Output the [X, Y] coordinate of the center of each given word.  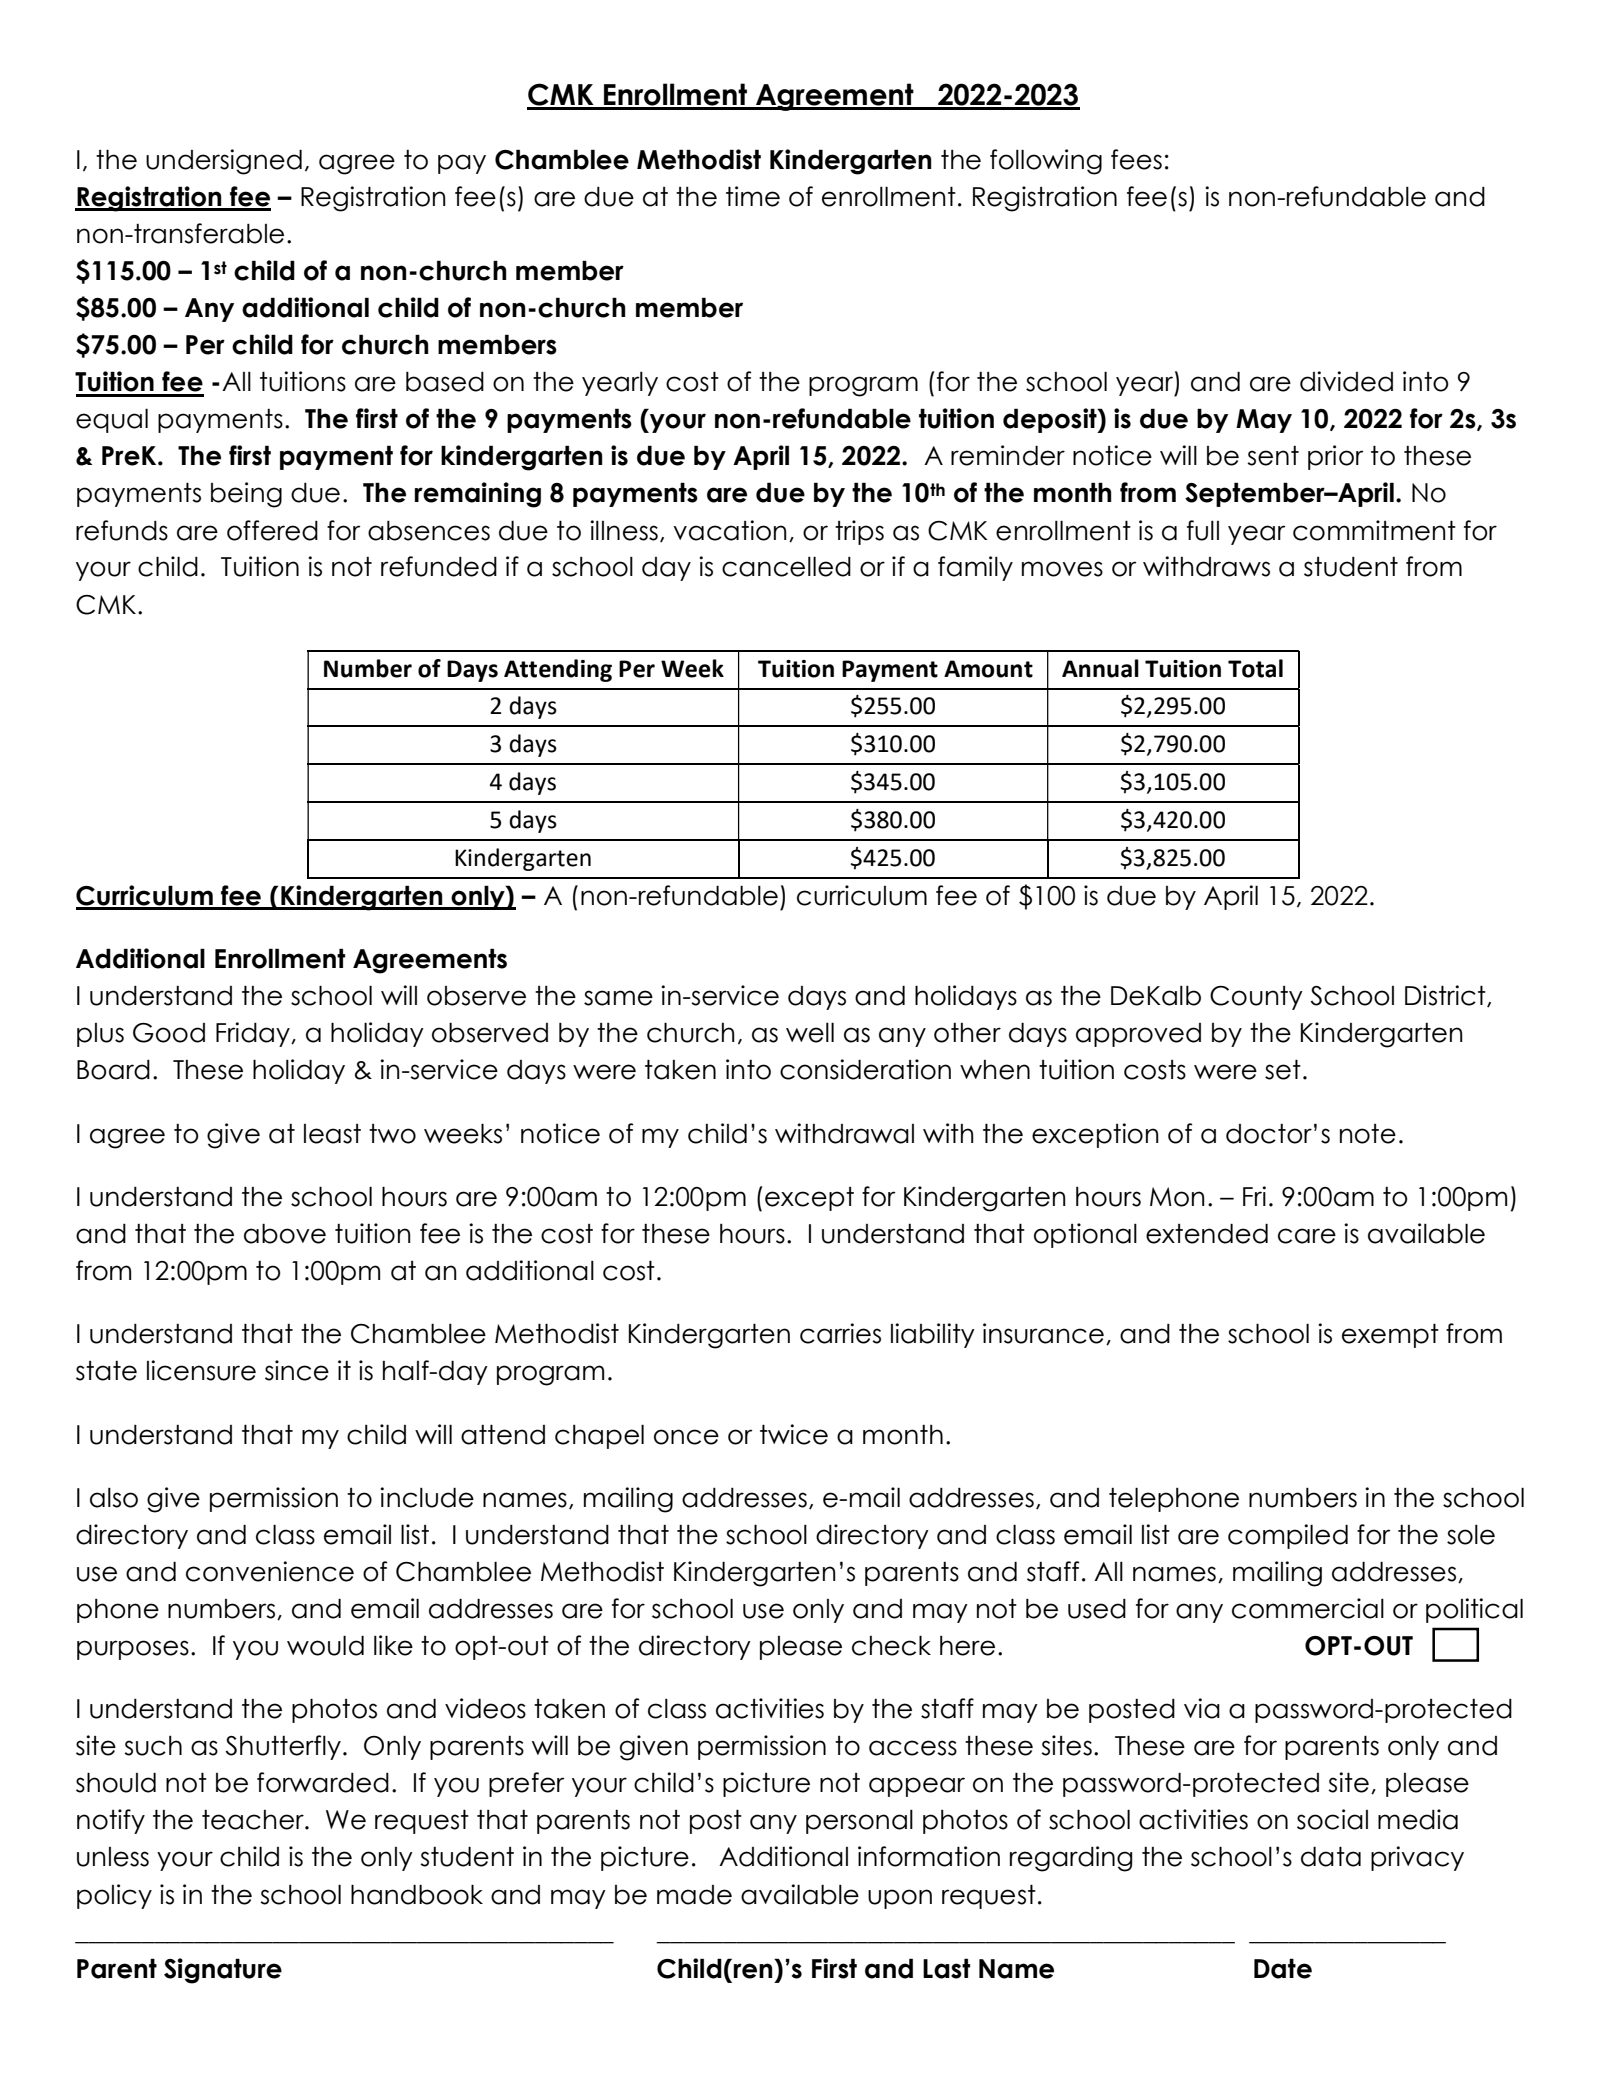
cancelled [786, 566]
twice [794, 1434]
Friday [254, 1034]
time [753, 196]
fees [1136, 159]
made [694, 1895]
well [810, 1032]
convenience [270, 1571]
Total [1255, 668]
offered [272, 530]
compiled [1288, 1536]
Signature [223, 1971]
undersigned [224, 162]
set [1283, 1069]
